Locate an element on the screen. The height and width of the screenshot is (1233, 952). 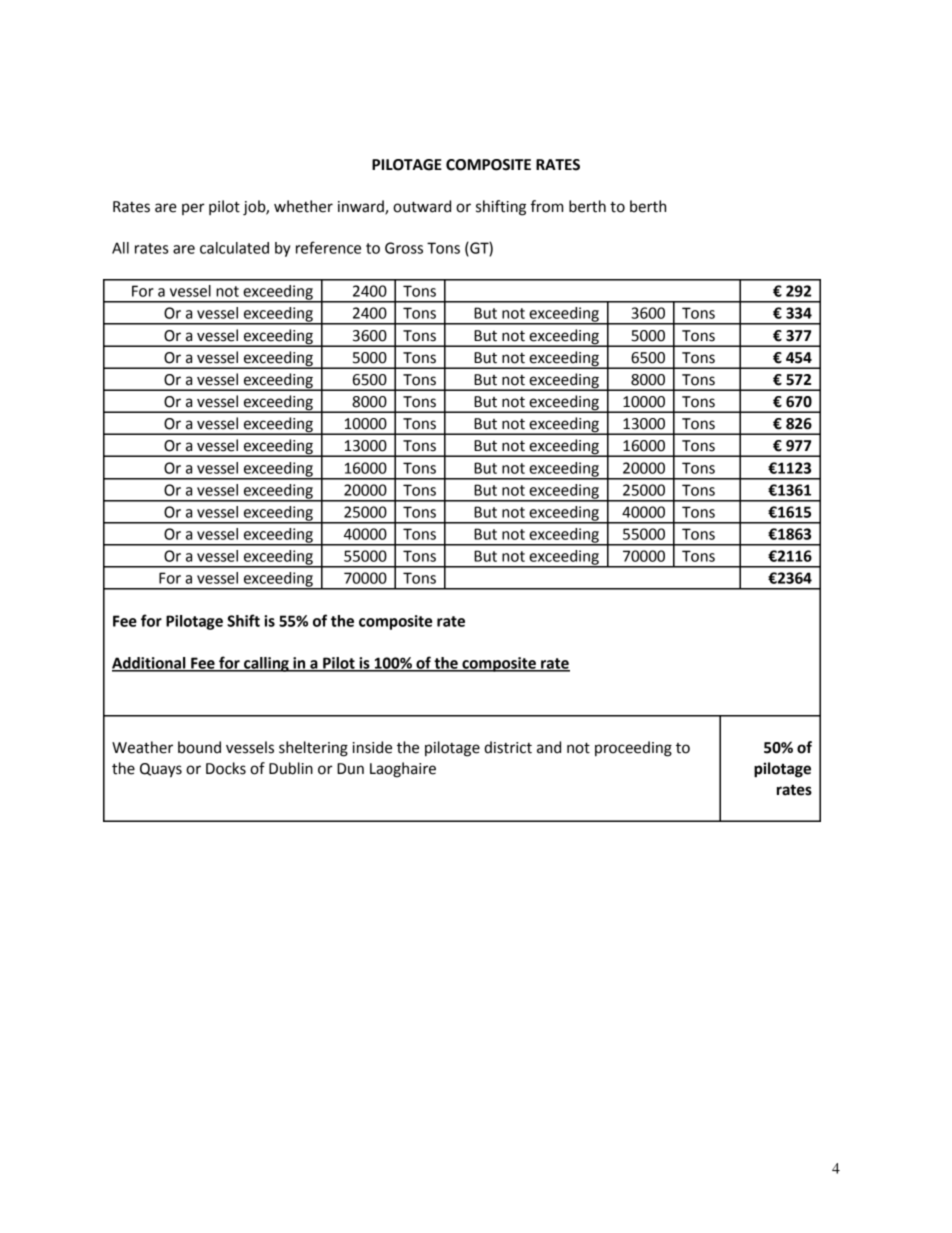
Gross is located at coordinates (404, 248).
